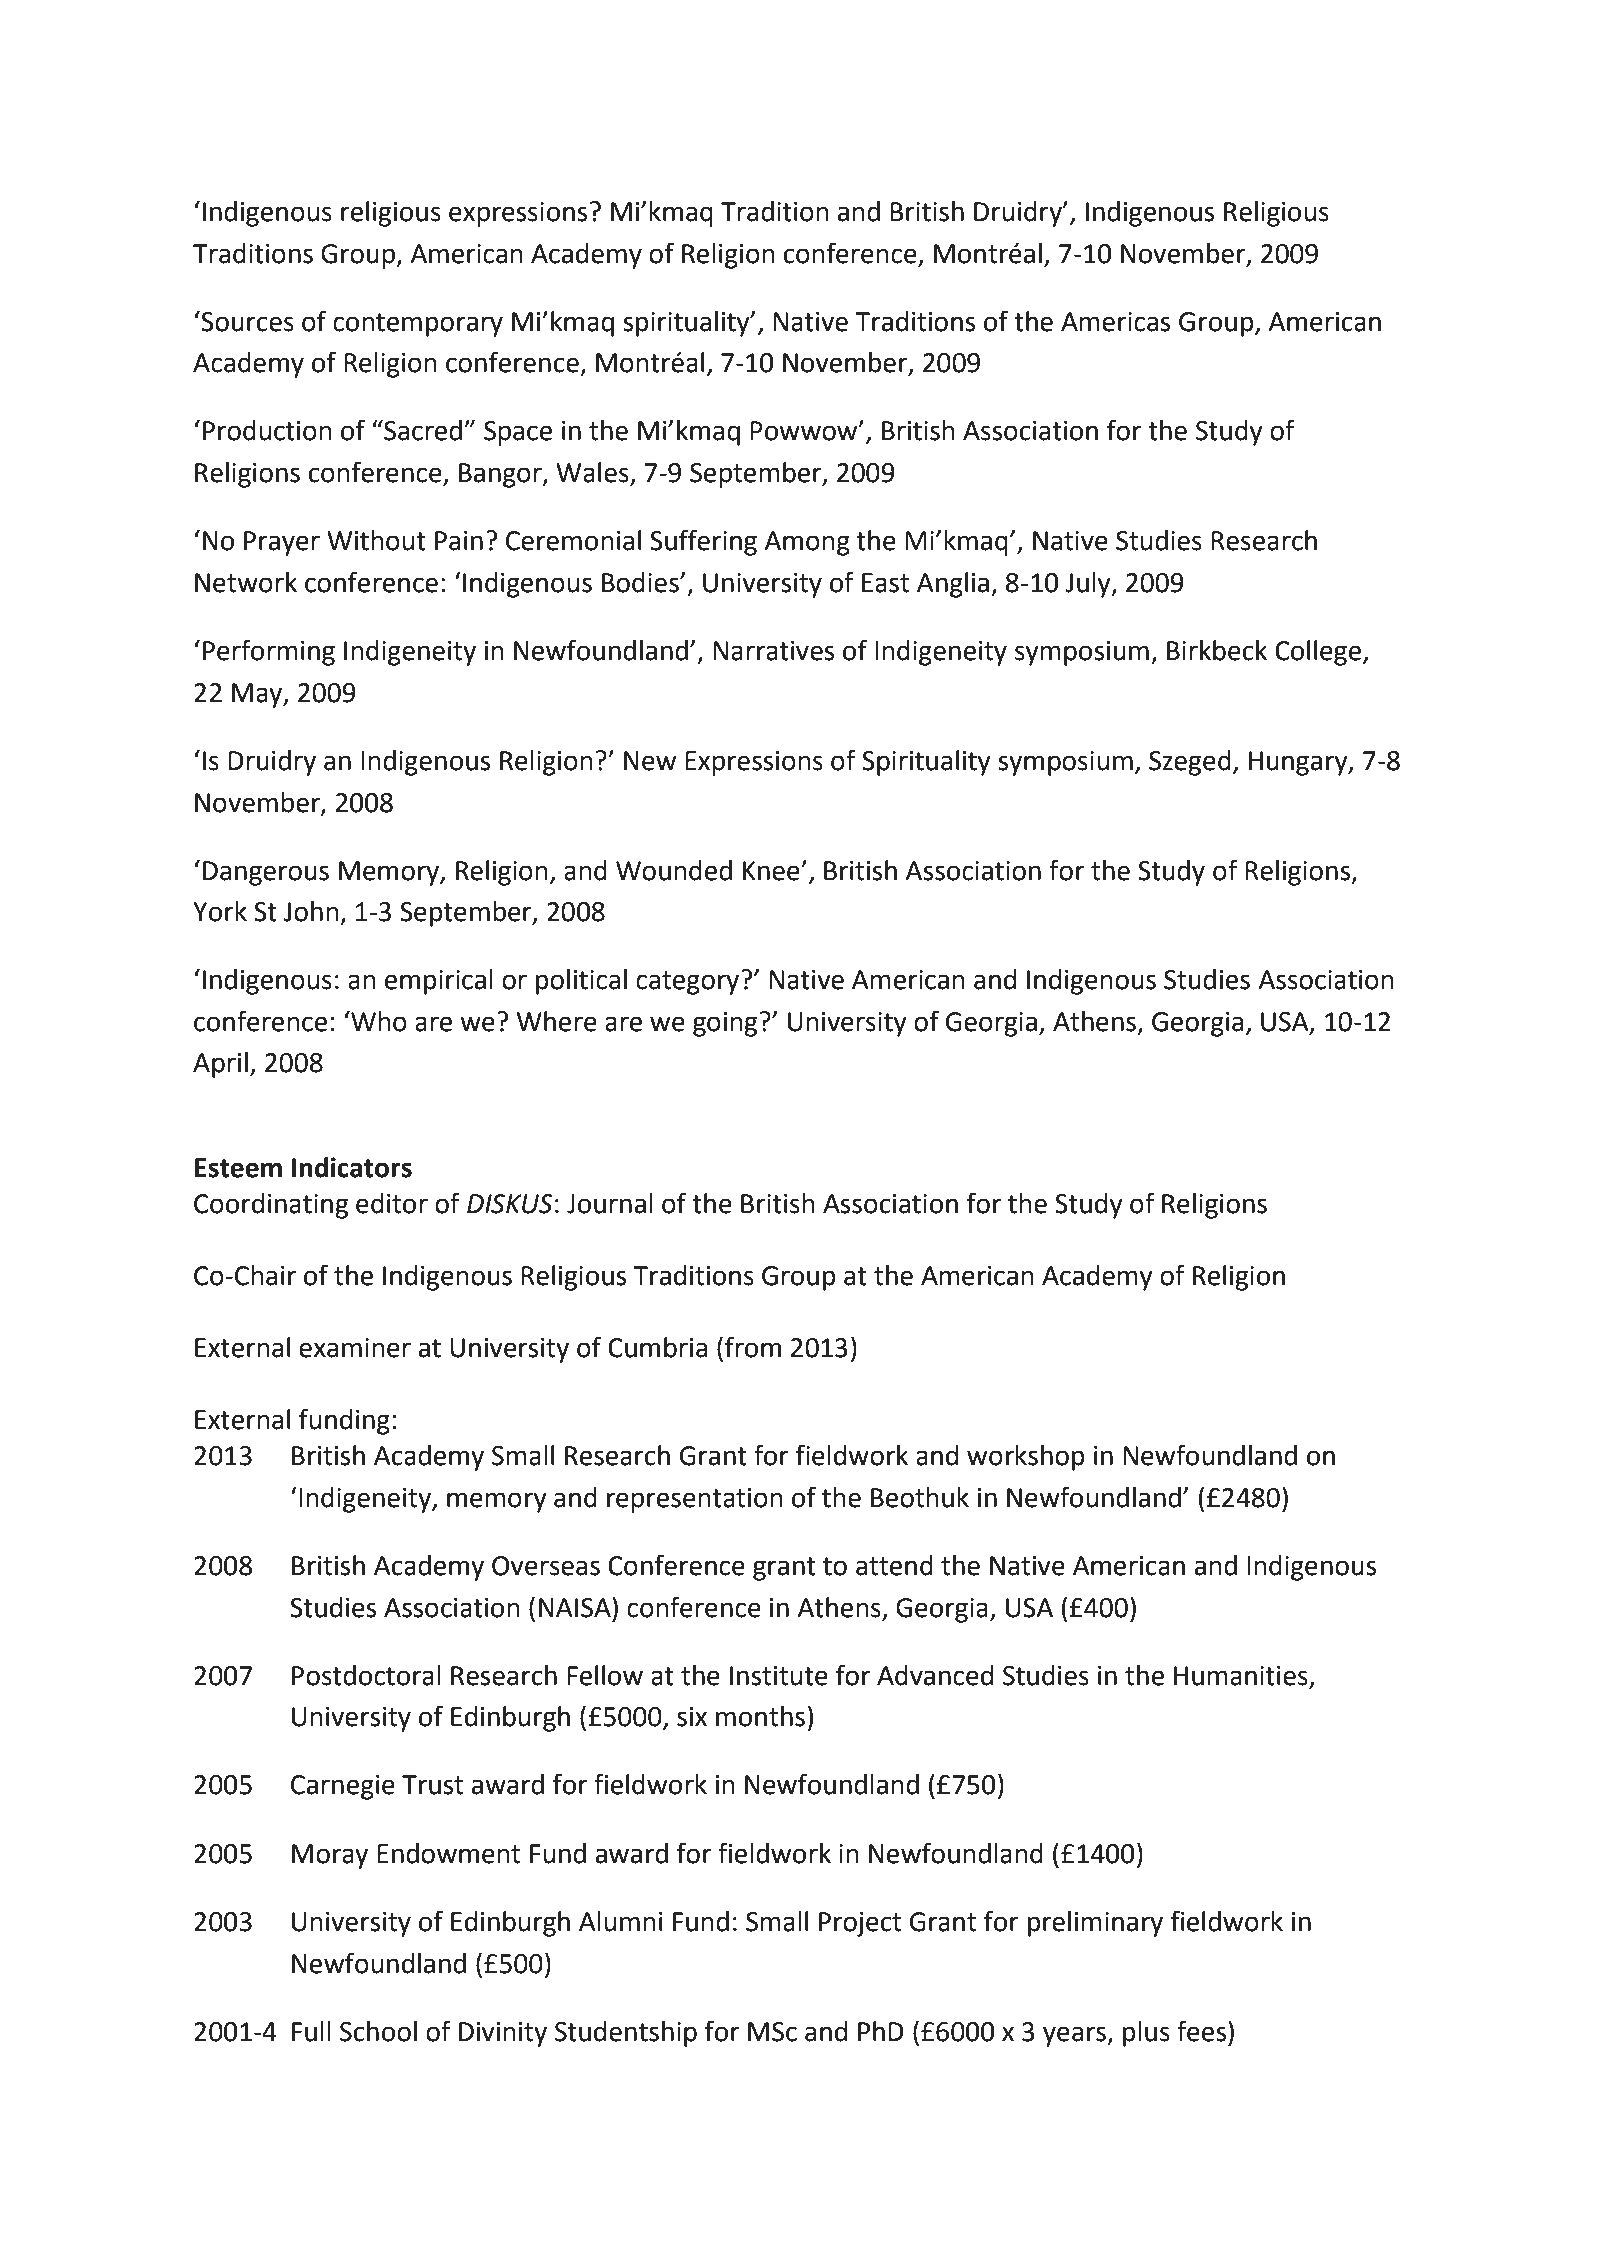 Image resolution: width=1598 pixels, height=2260 pixels. What do you see at coordinates (805, 431) in the screenshot?
I see `Powwow` at bounding box center [805, 431].
